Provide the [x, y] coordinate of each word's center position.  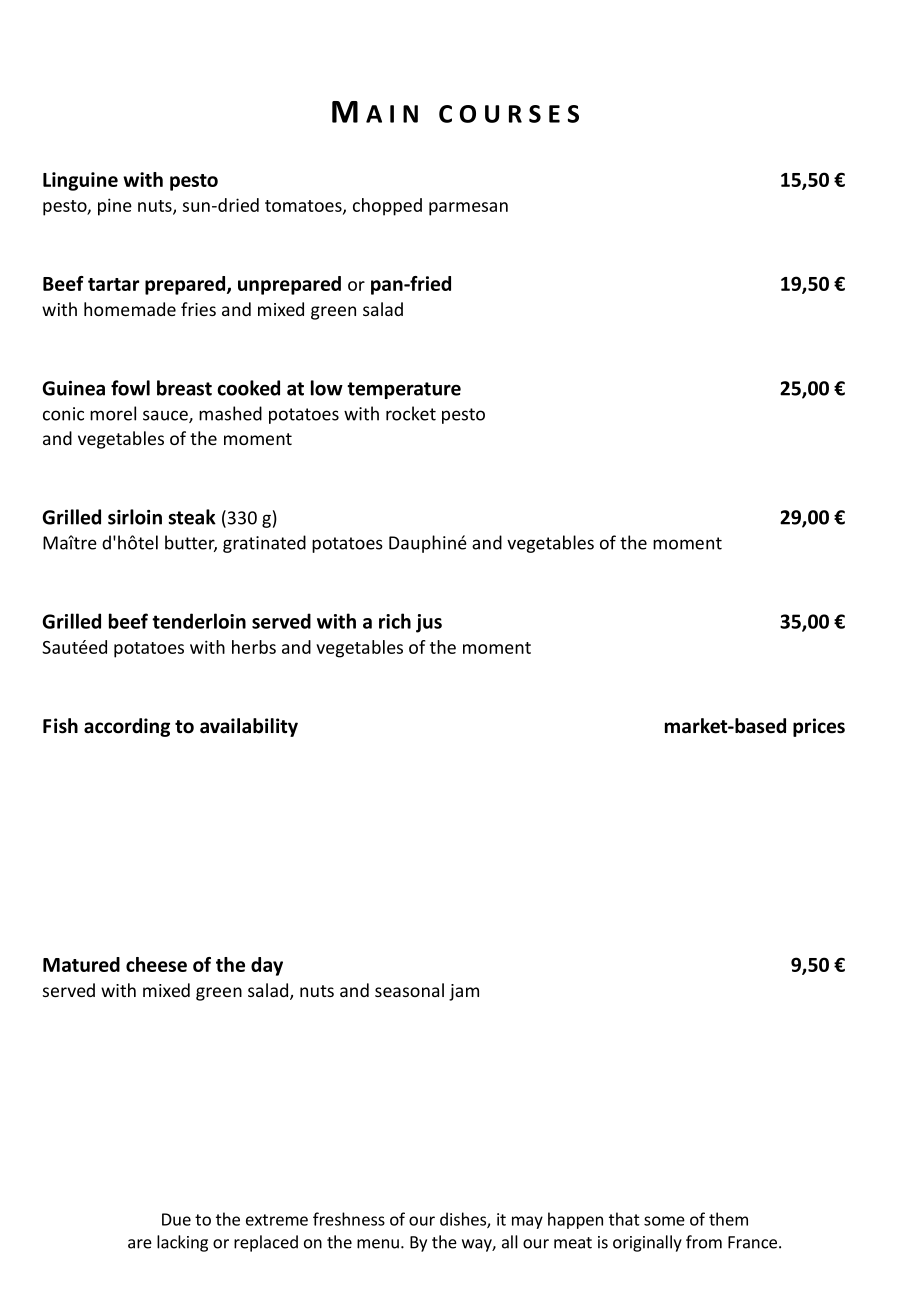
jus [429, 623]
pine [115, 207]
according [127, 727]
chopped [387, 207]
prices [819, 727]
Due [176, 1219]
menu [378, 1244]
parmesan [468, 209]
